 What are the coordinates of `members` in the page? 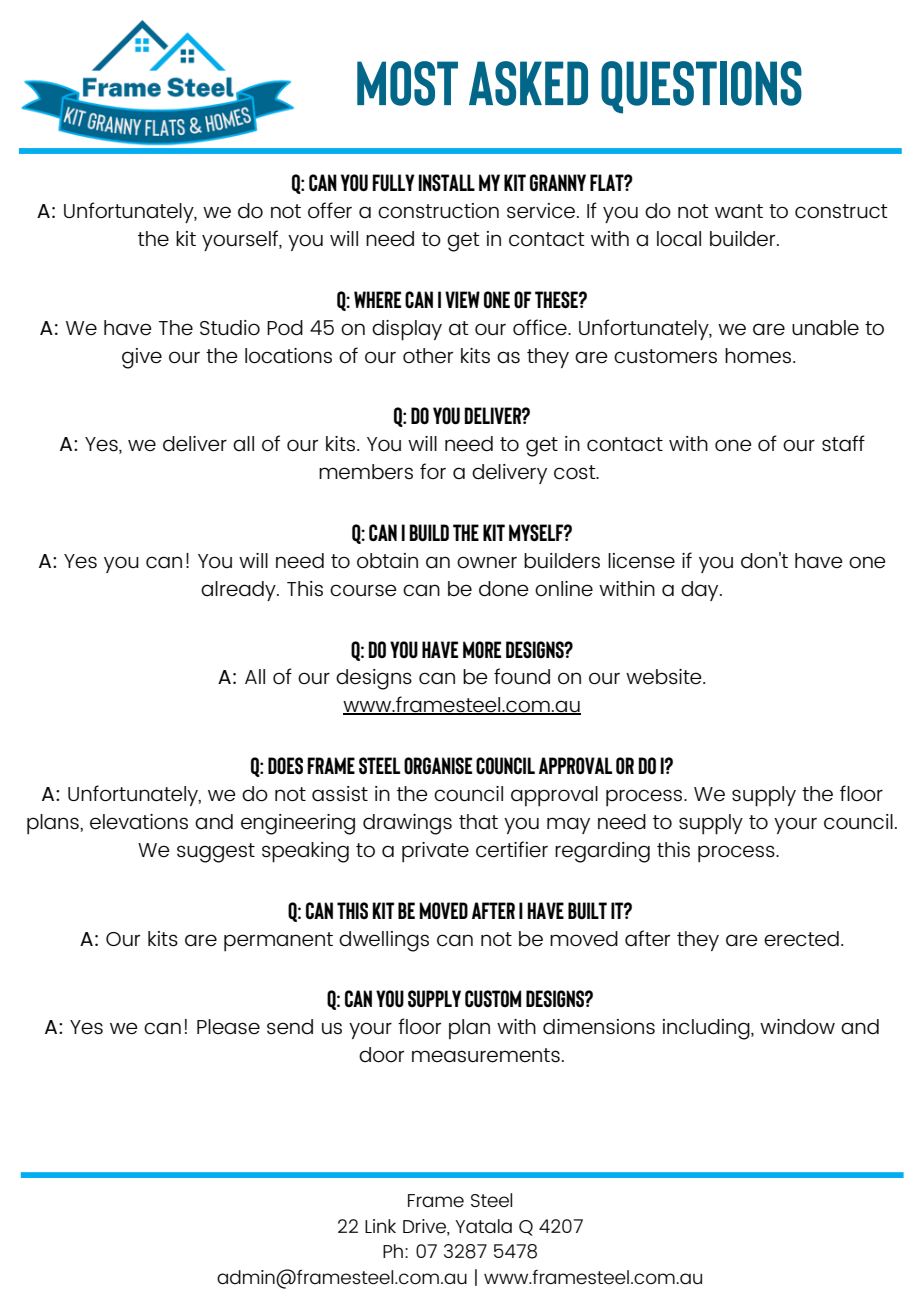 It's located at (366, 472).
